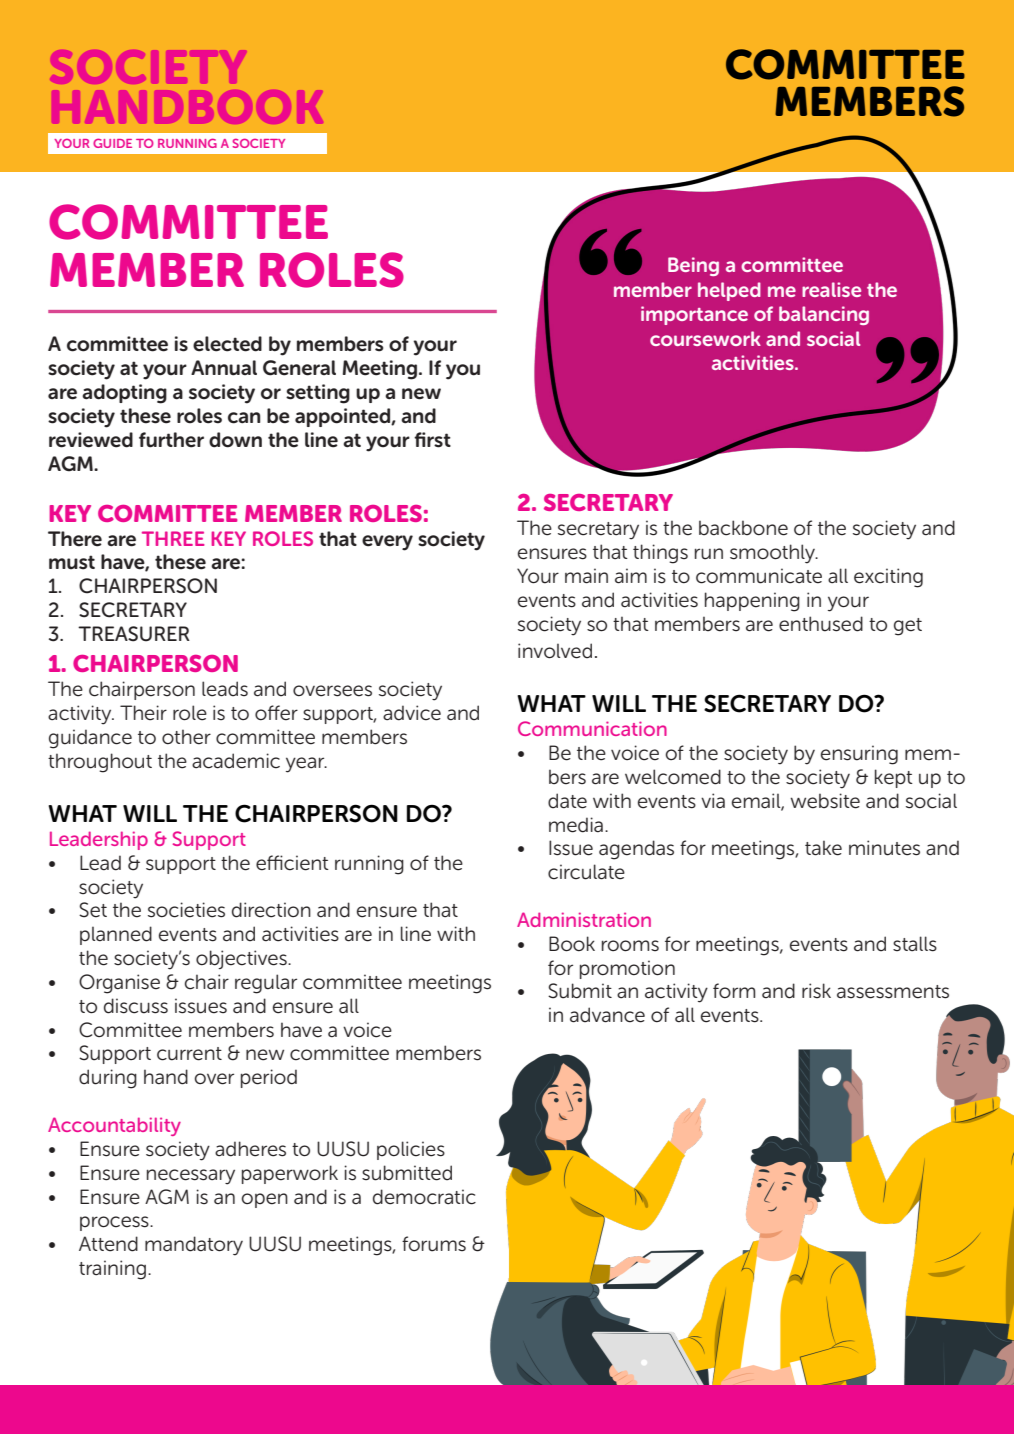 Image resolution: width=1014 pixels, height=1434 pixels. I want to click on circulate, so click(586, 872).
